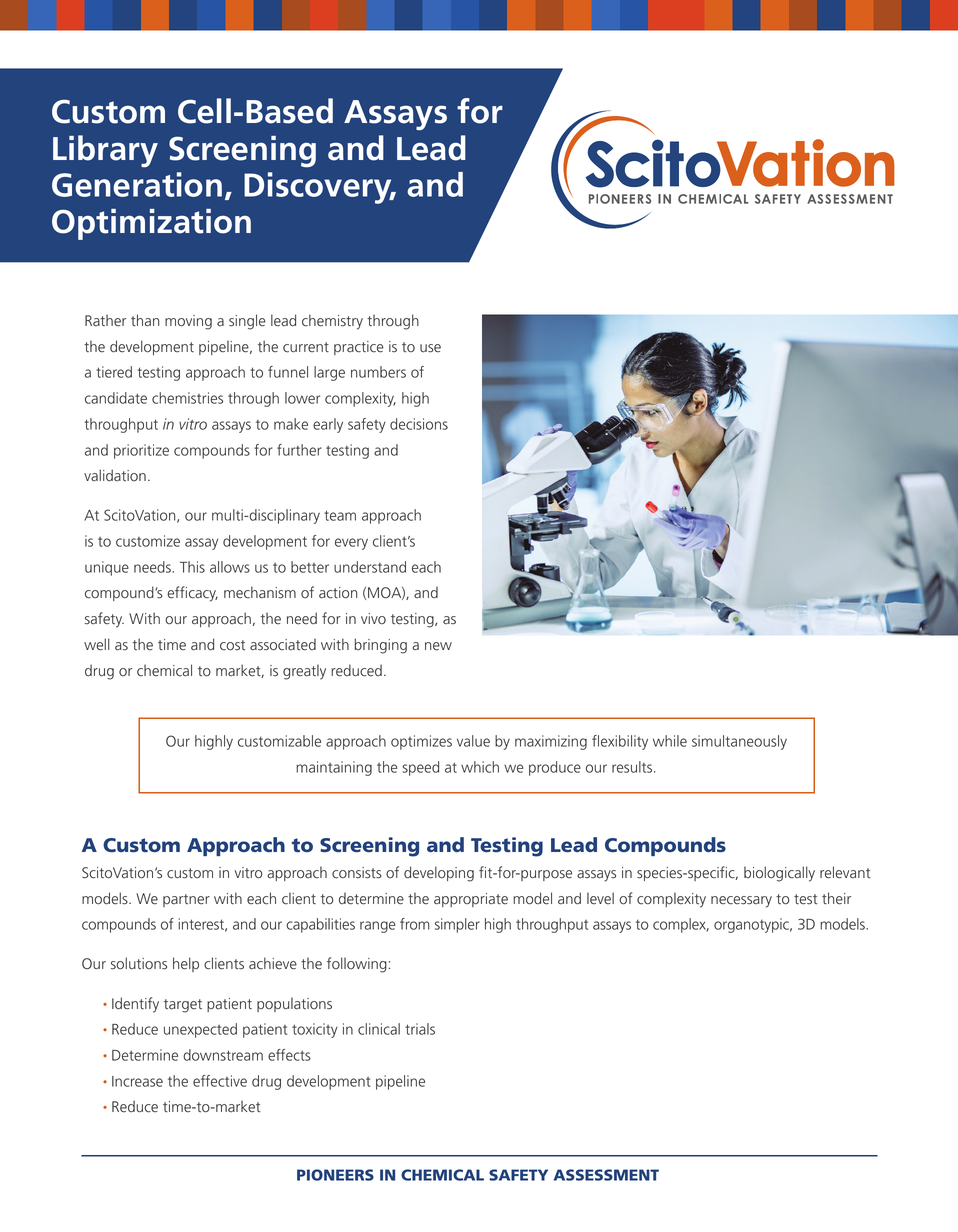 This screenshot has width=958, height=1232. What do you see at coordinates (741, 902) in the screenshot?
I see `necessary` at bounding box center [741, 902].
